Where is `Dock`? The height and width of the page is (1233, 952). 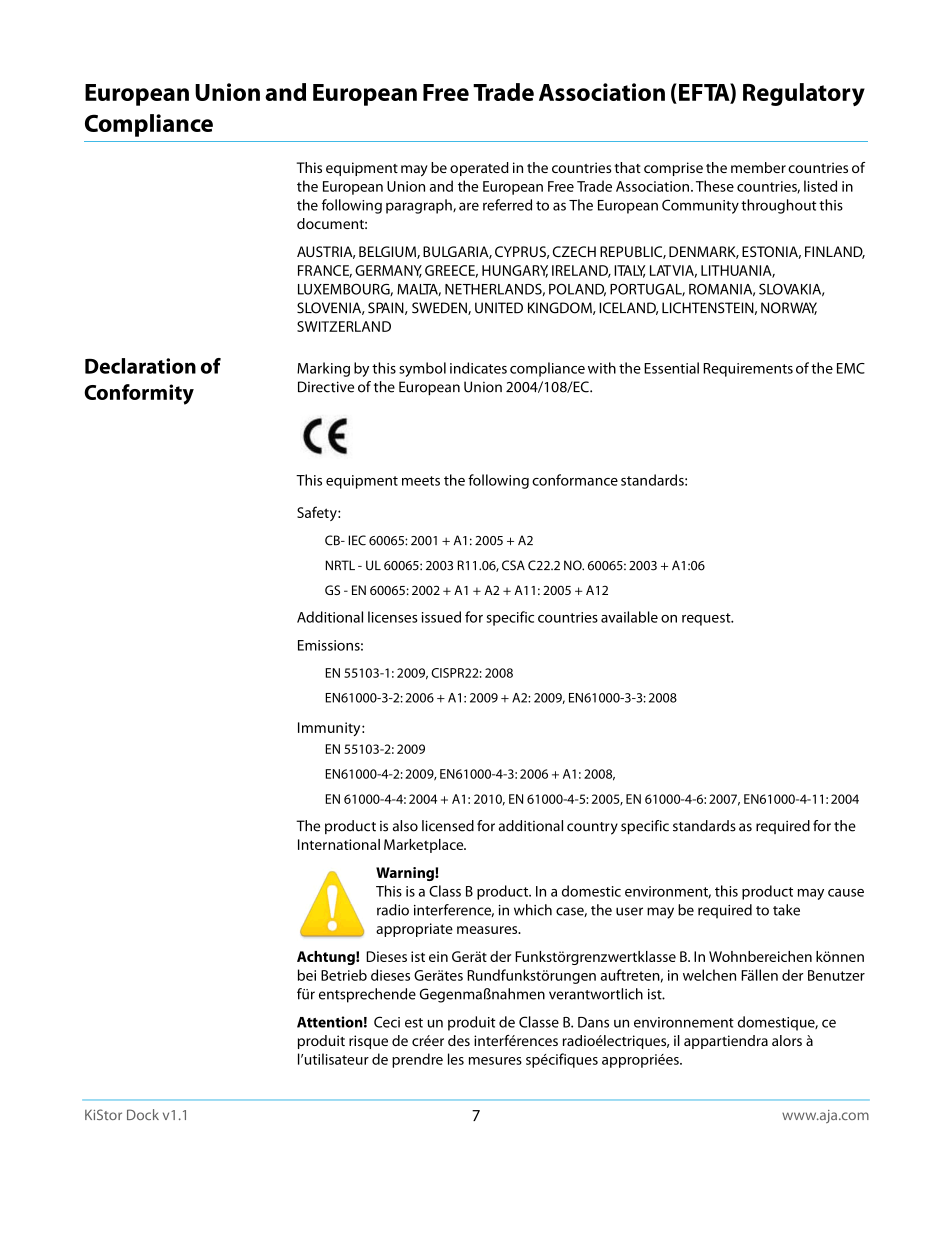
Dock is located at coordinates (143, 1114).
